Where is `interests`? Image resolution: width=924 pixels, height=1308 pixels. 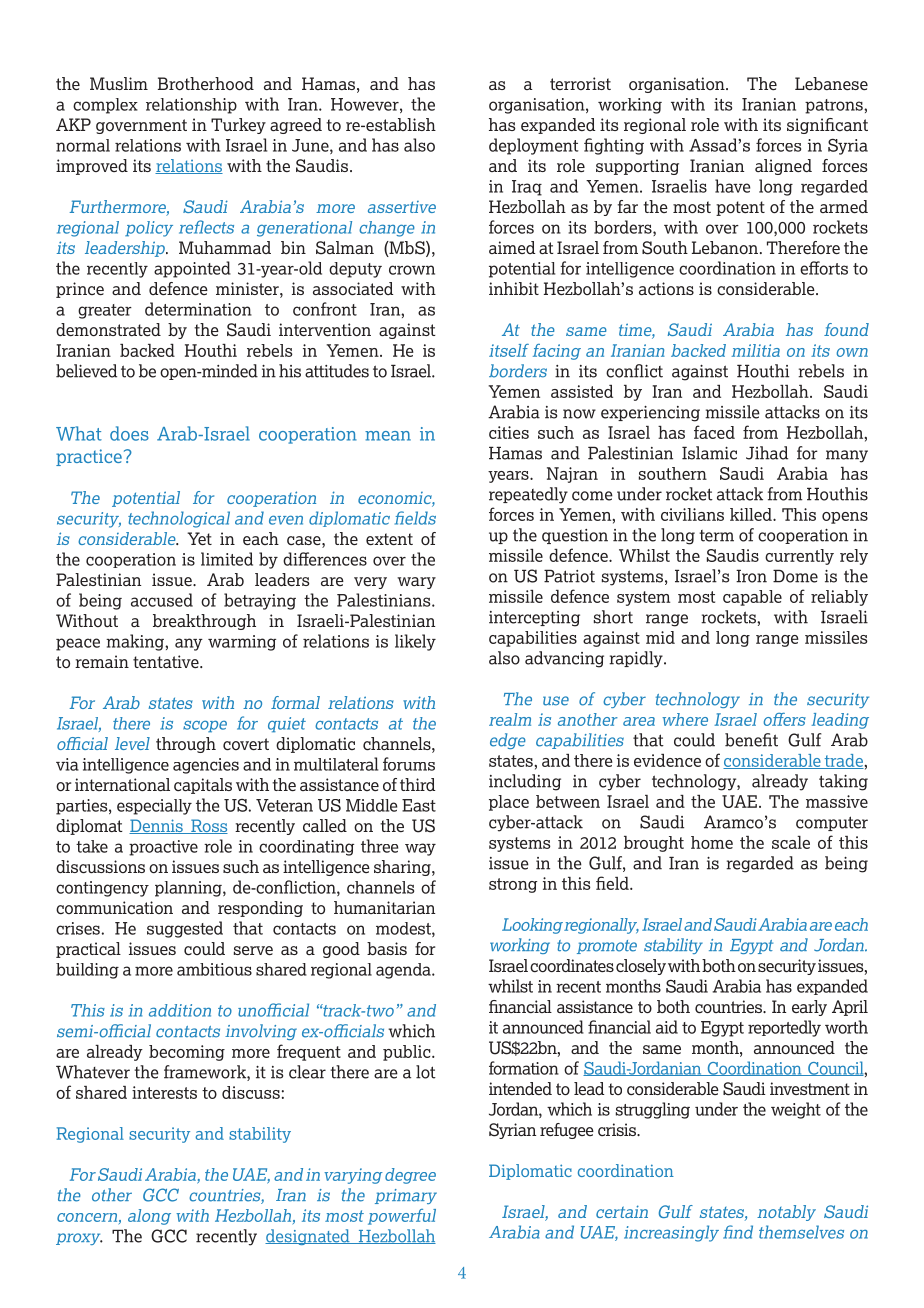
interests is located at coordinates (164, 1092).
